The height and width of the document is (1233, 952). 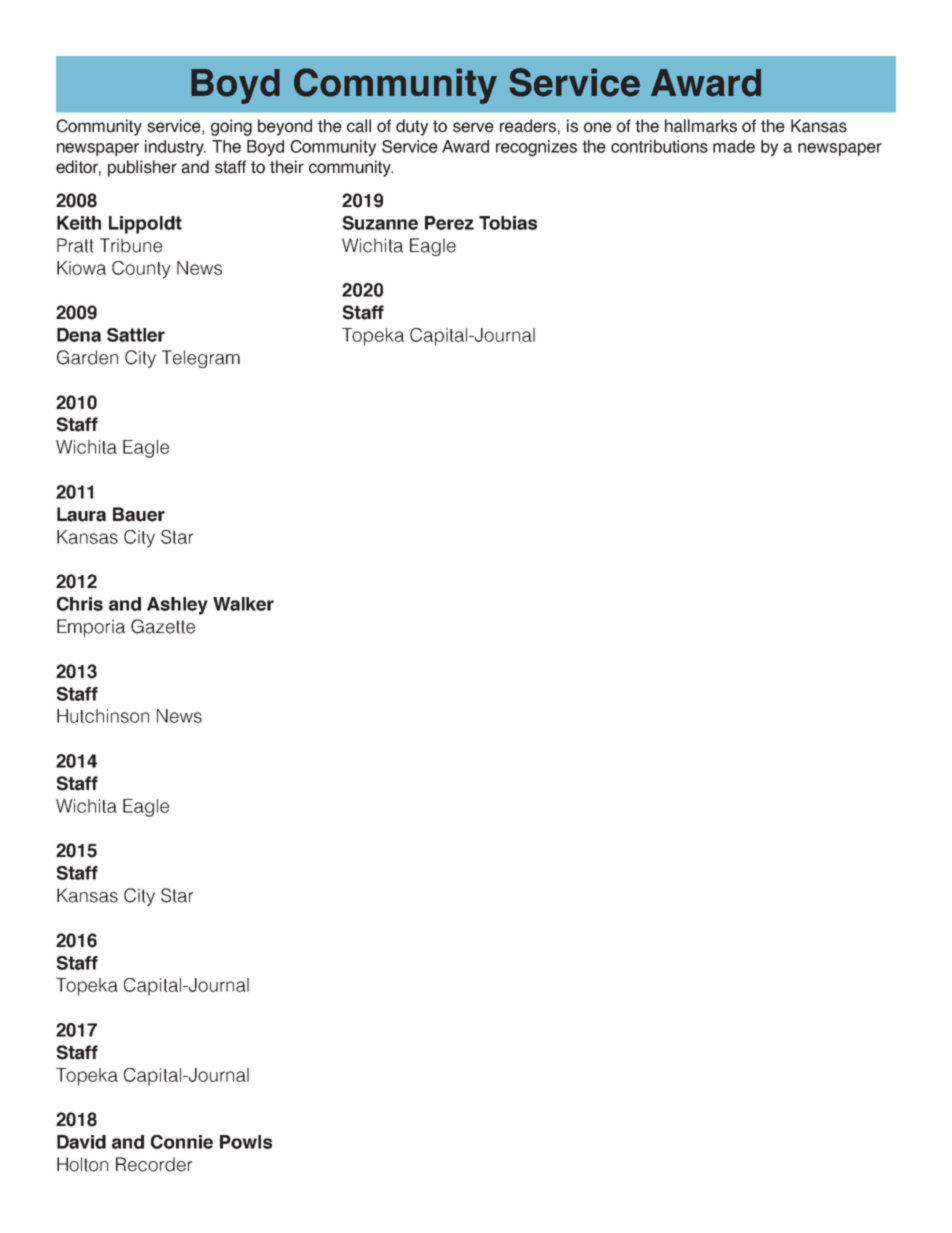 What do you see at coordinates (103, 716) in the document?
I see `Hutchinson` at bounding box center [103, 716].
